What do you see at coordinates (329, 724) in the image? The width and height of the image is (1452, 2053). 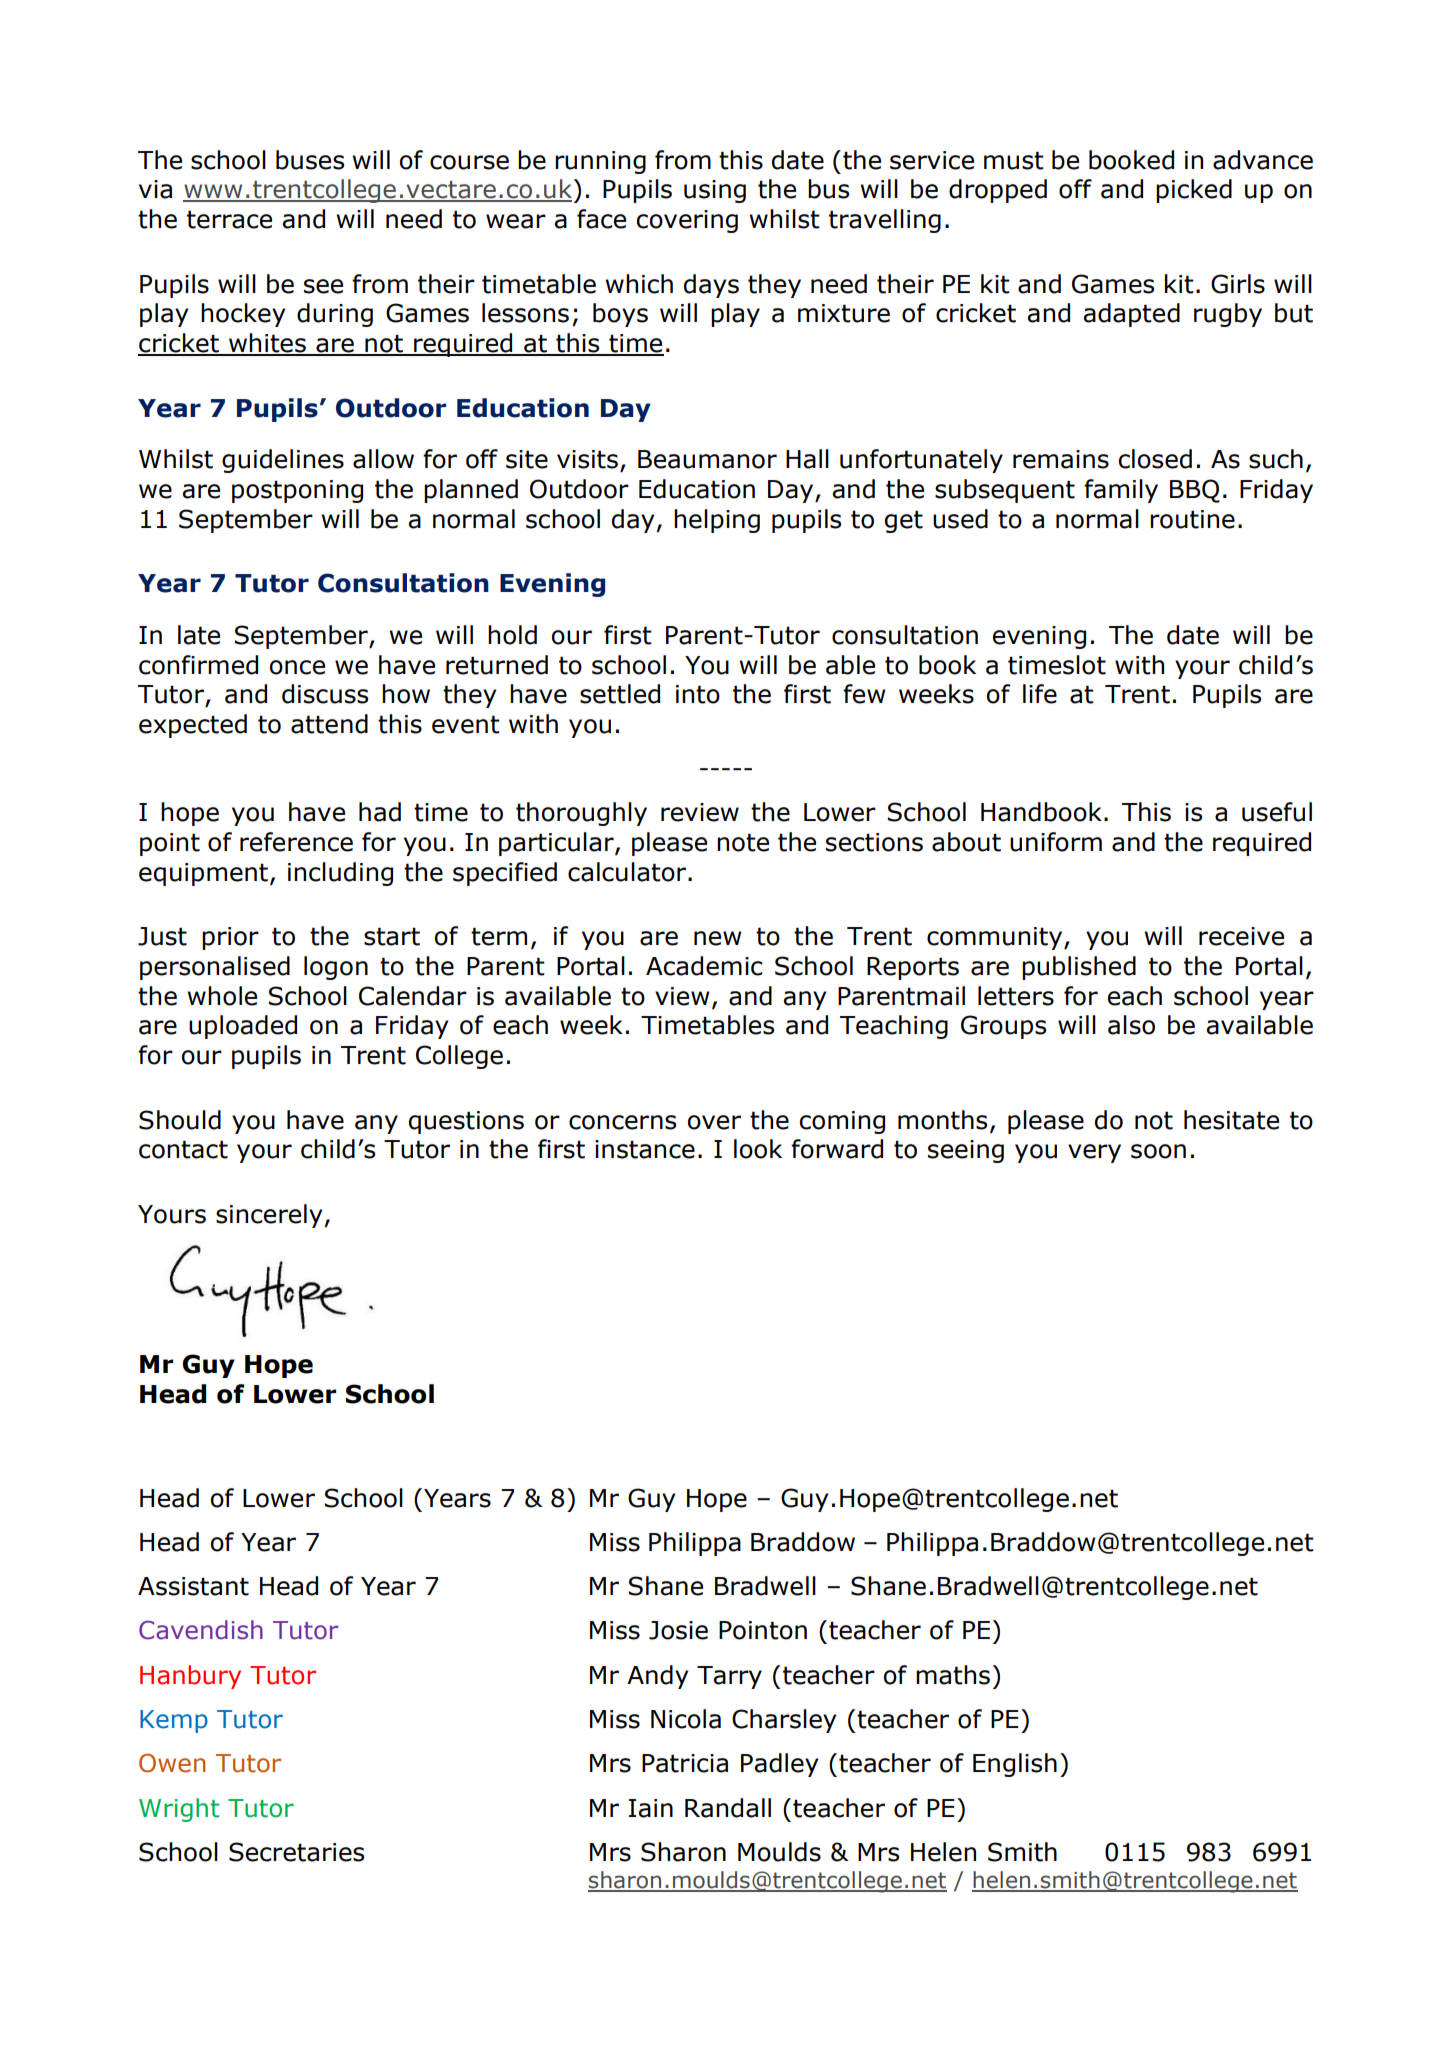 I see `attend` at bounding box center [329, 724].
